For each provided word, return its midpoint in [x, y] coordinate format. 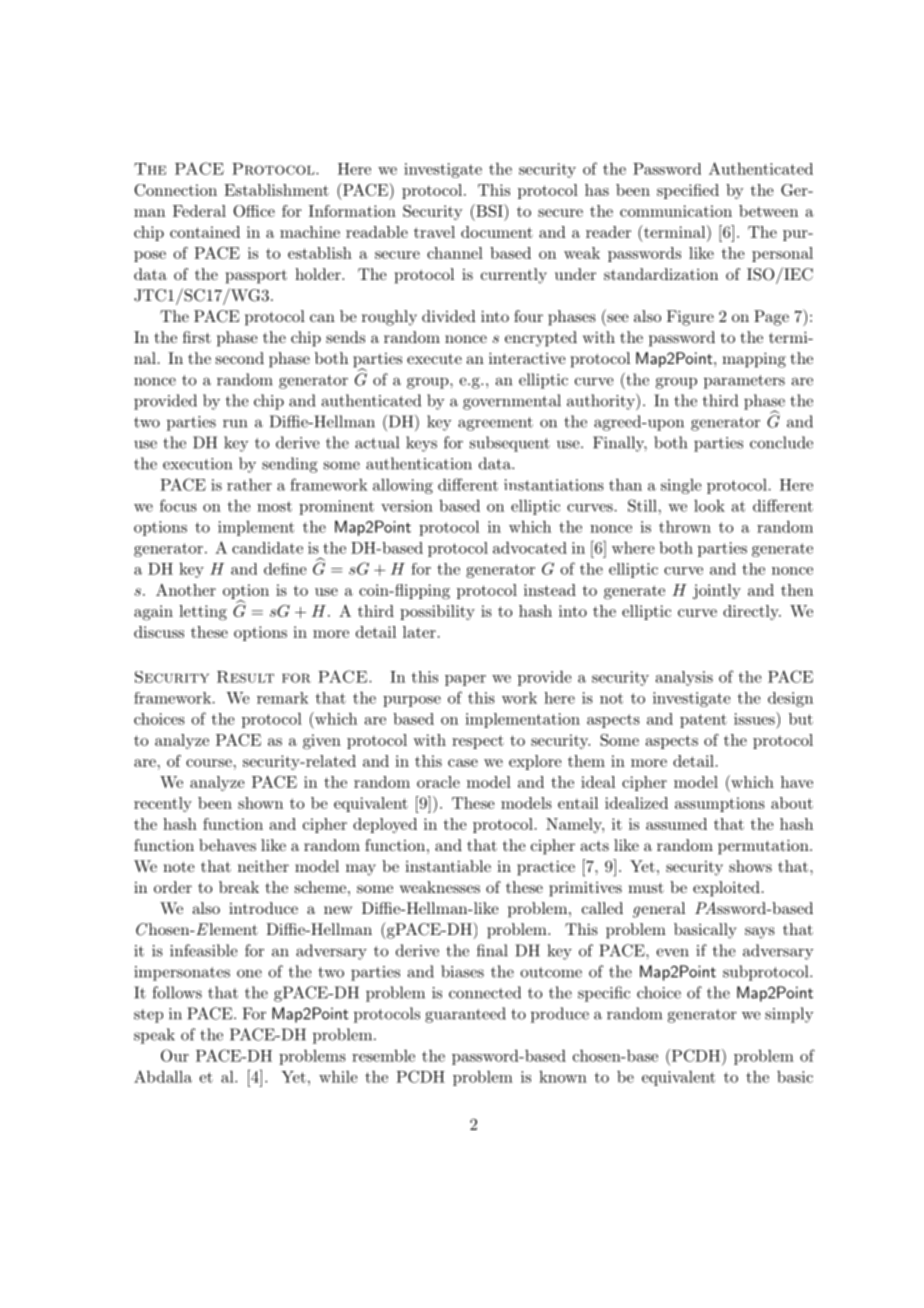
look [709, 505]
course [209, 763]
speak [154, 1036]
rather [249, 485]
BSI [489, 210]
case [463, 763]
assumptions [720, 804]
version [407, 506]
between [768, 211]
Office [254, 211]
